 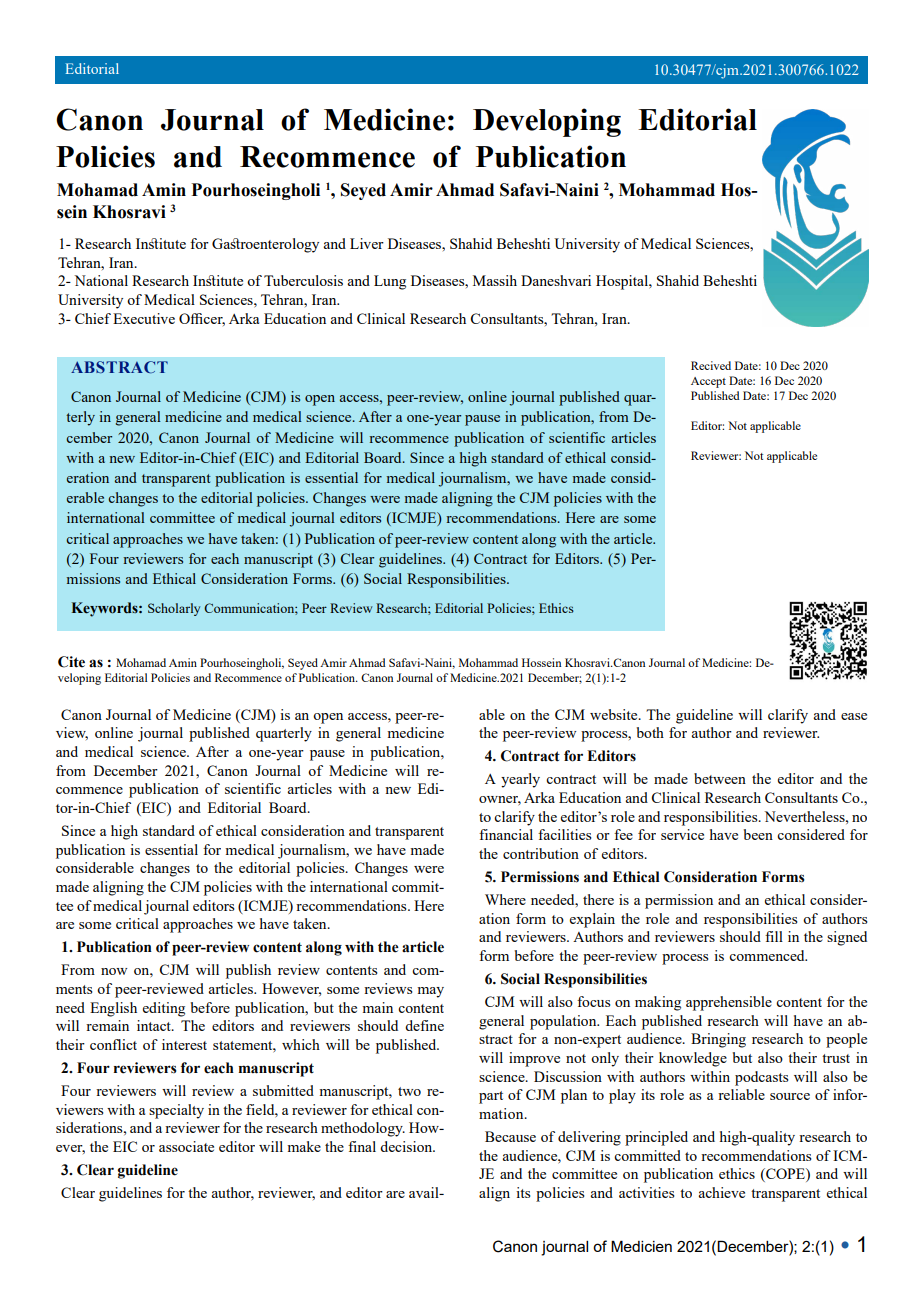 I want to click on associate, so click(x=186, y=1146).
